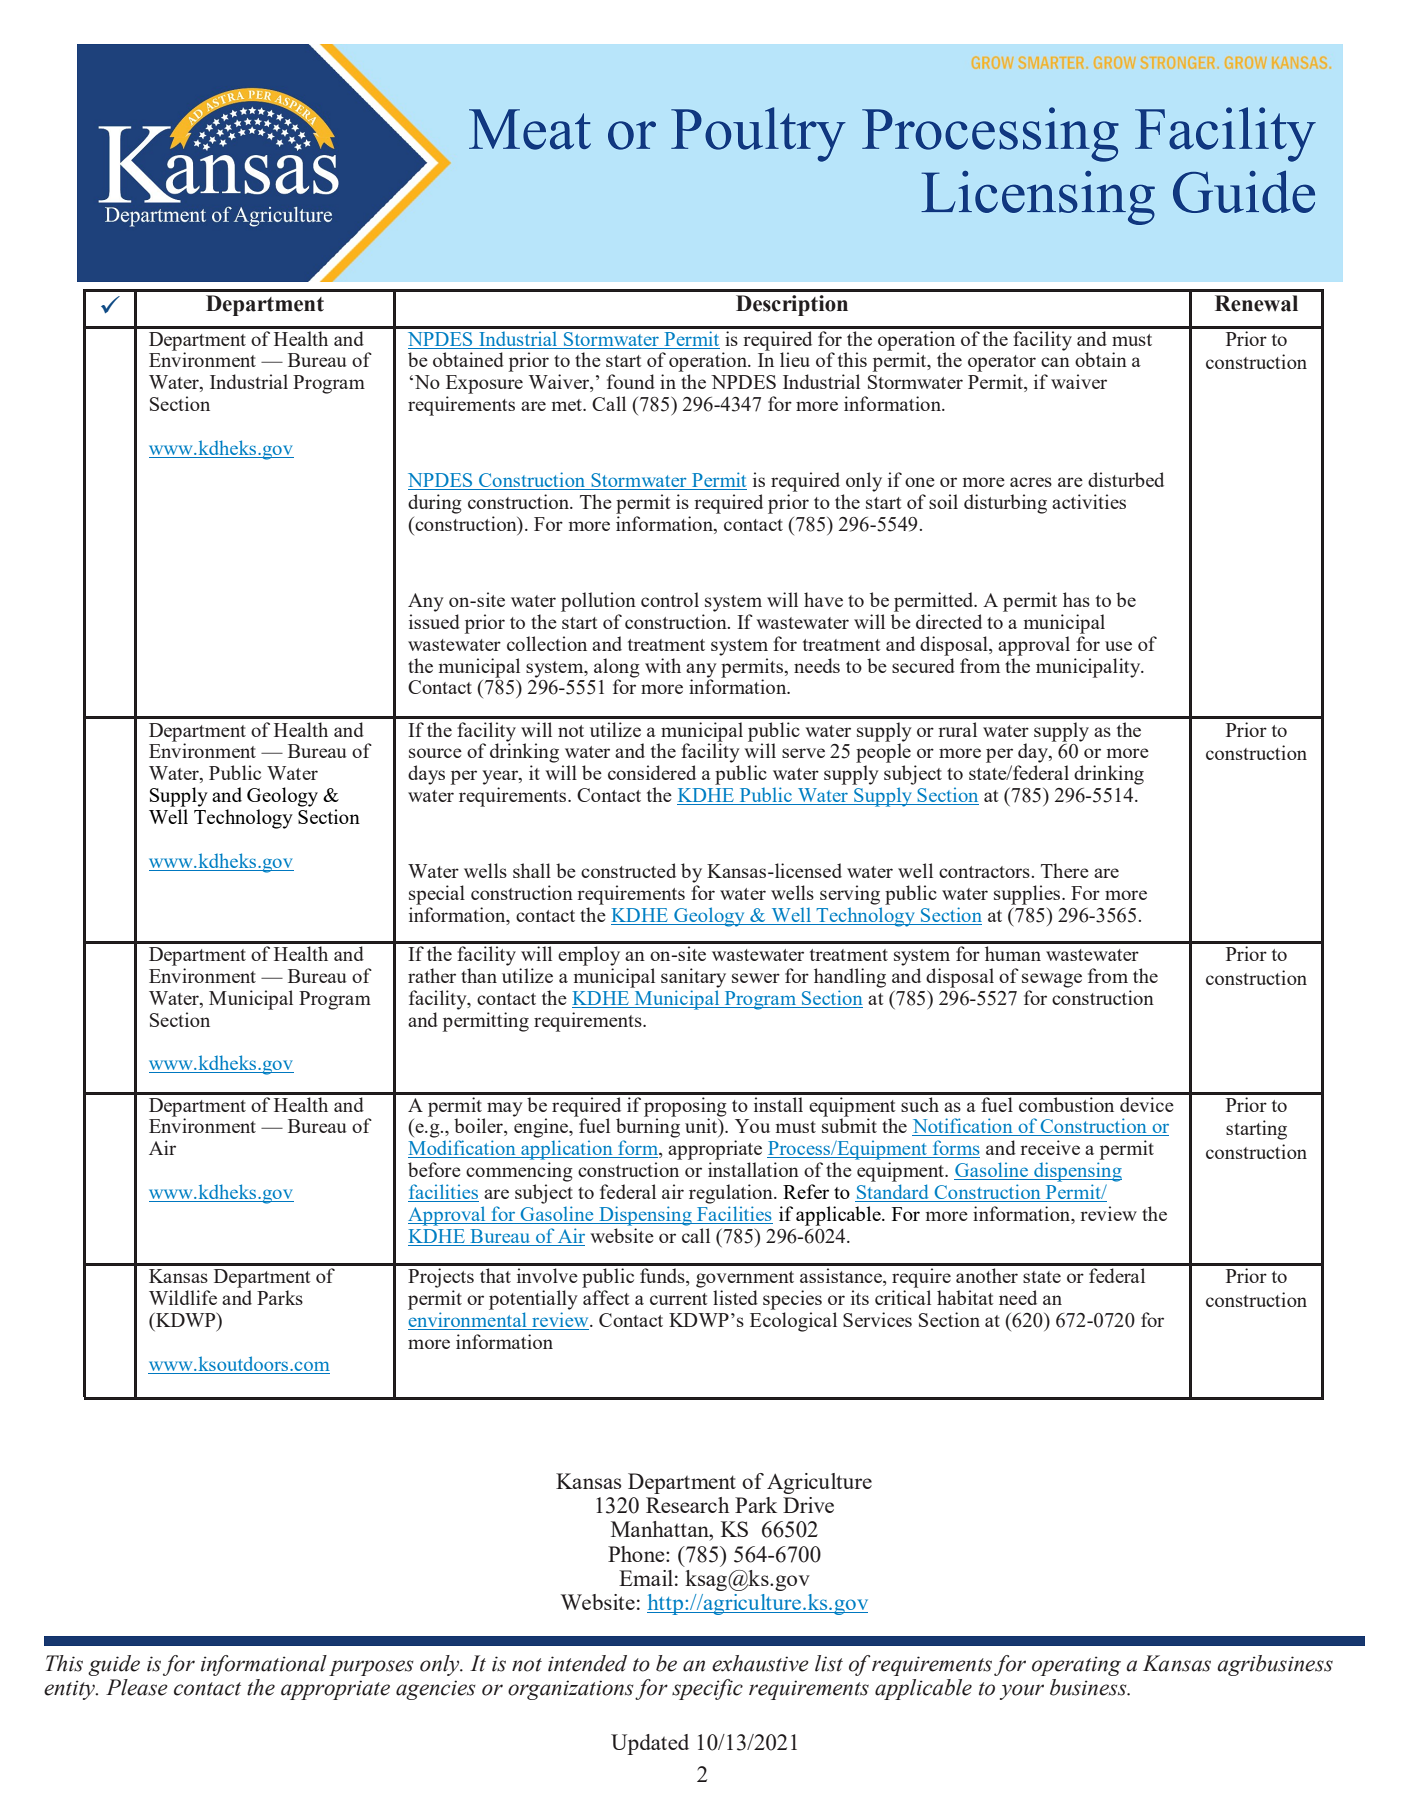  I want to click on has, so click(1076, 599).
